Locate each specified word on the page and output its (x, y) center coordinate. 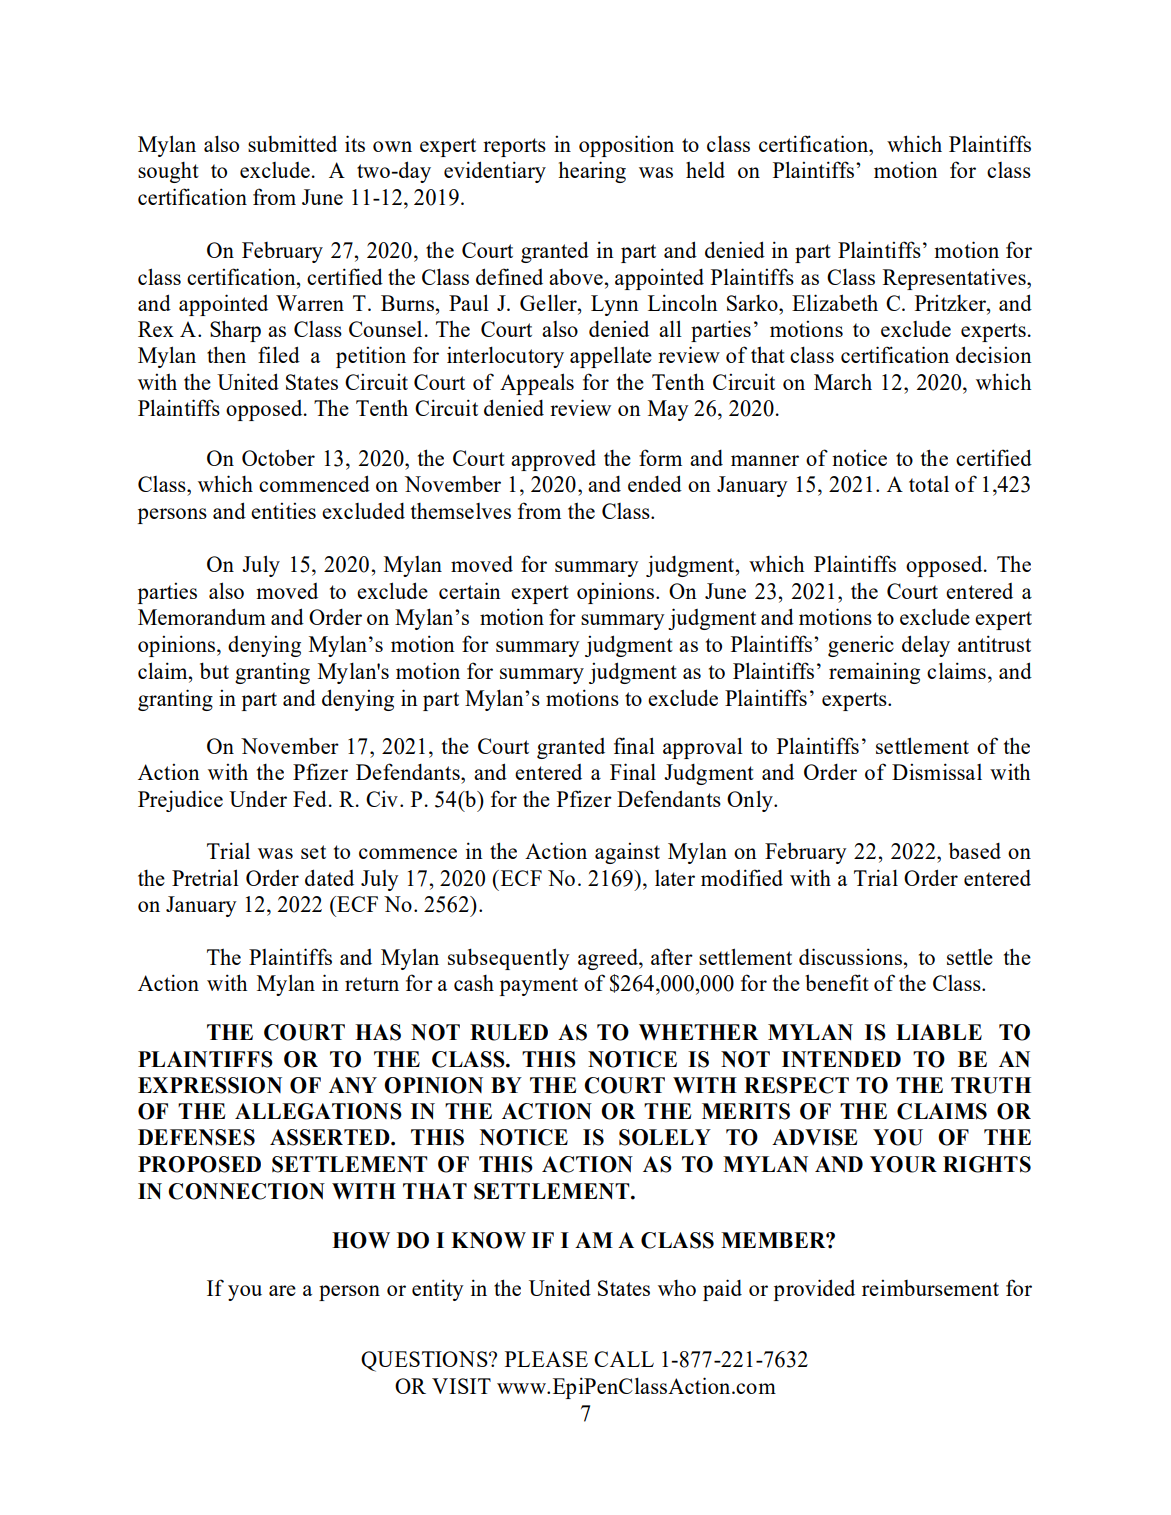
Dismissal (937, 771)
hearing (592, 172)
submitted (292, 143)
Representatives (955, 279)
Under (258, 799)
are (282, 1290)
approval (703, 748)
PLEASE (546, 1359)
